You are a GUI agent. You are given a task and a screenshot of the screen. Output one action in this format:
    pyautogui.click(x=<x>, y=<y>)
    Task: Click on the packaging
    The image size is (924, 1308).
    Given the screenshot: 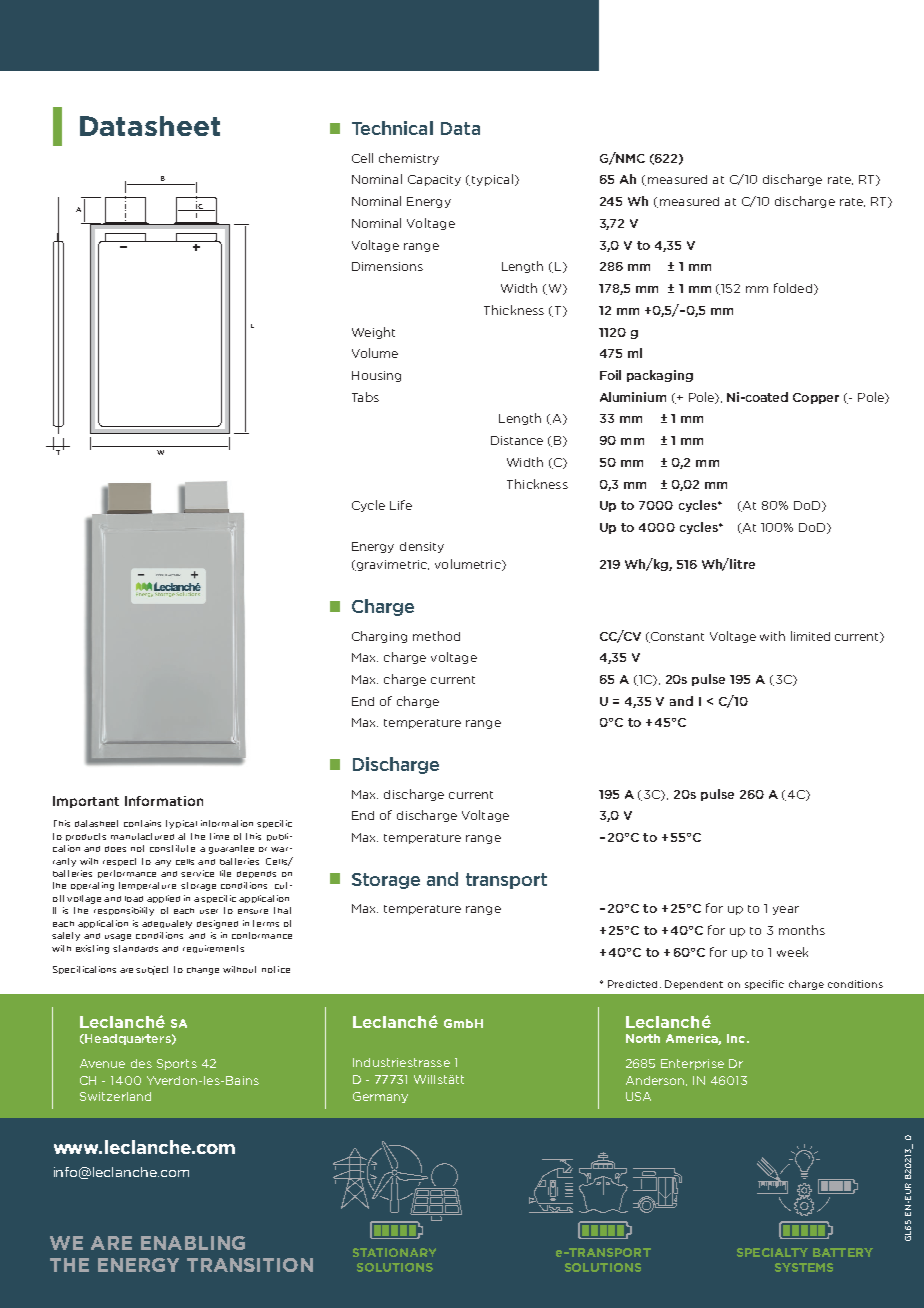 What is the action you would take?
    pyautogui.click(x=660, y=376)
